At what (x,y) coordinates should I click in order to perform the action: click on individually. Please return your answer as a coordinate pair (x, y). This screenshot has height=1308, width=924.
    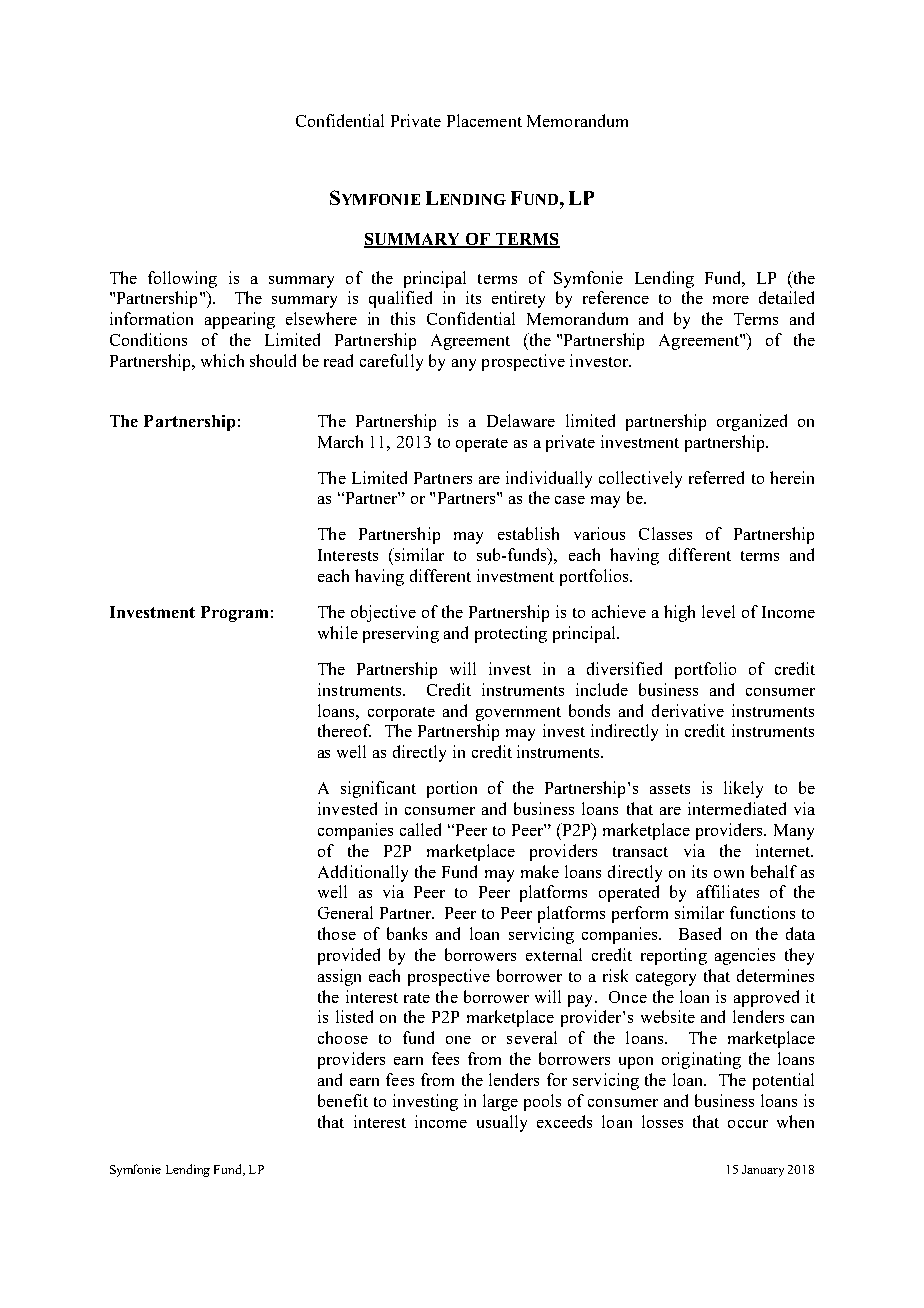
    Looking at the image, I should click on (549, 479).
